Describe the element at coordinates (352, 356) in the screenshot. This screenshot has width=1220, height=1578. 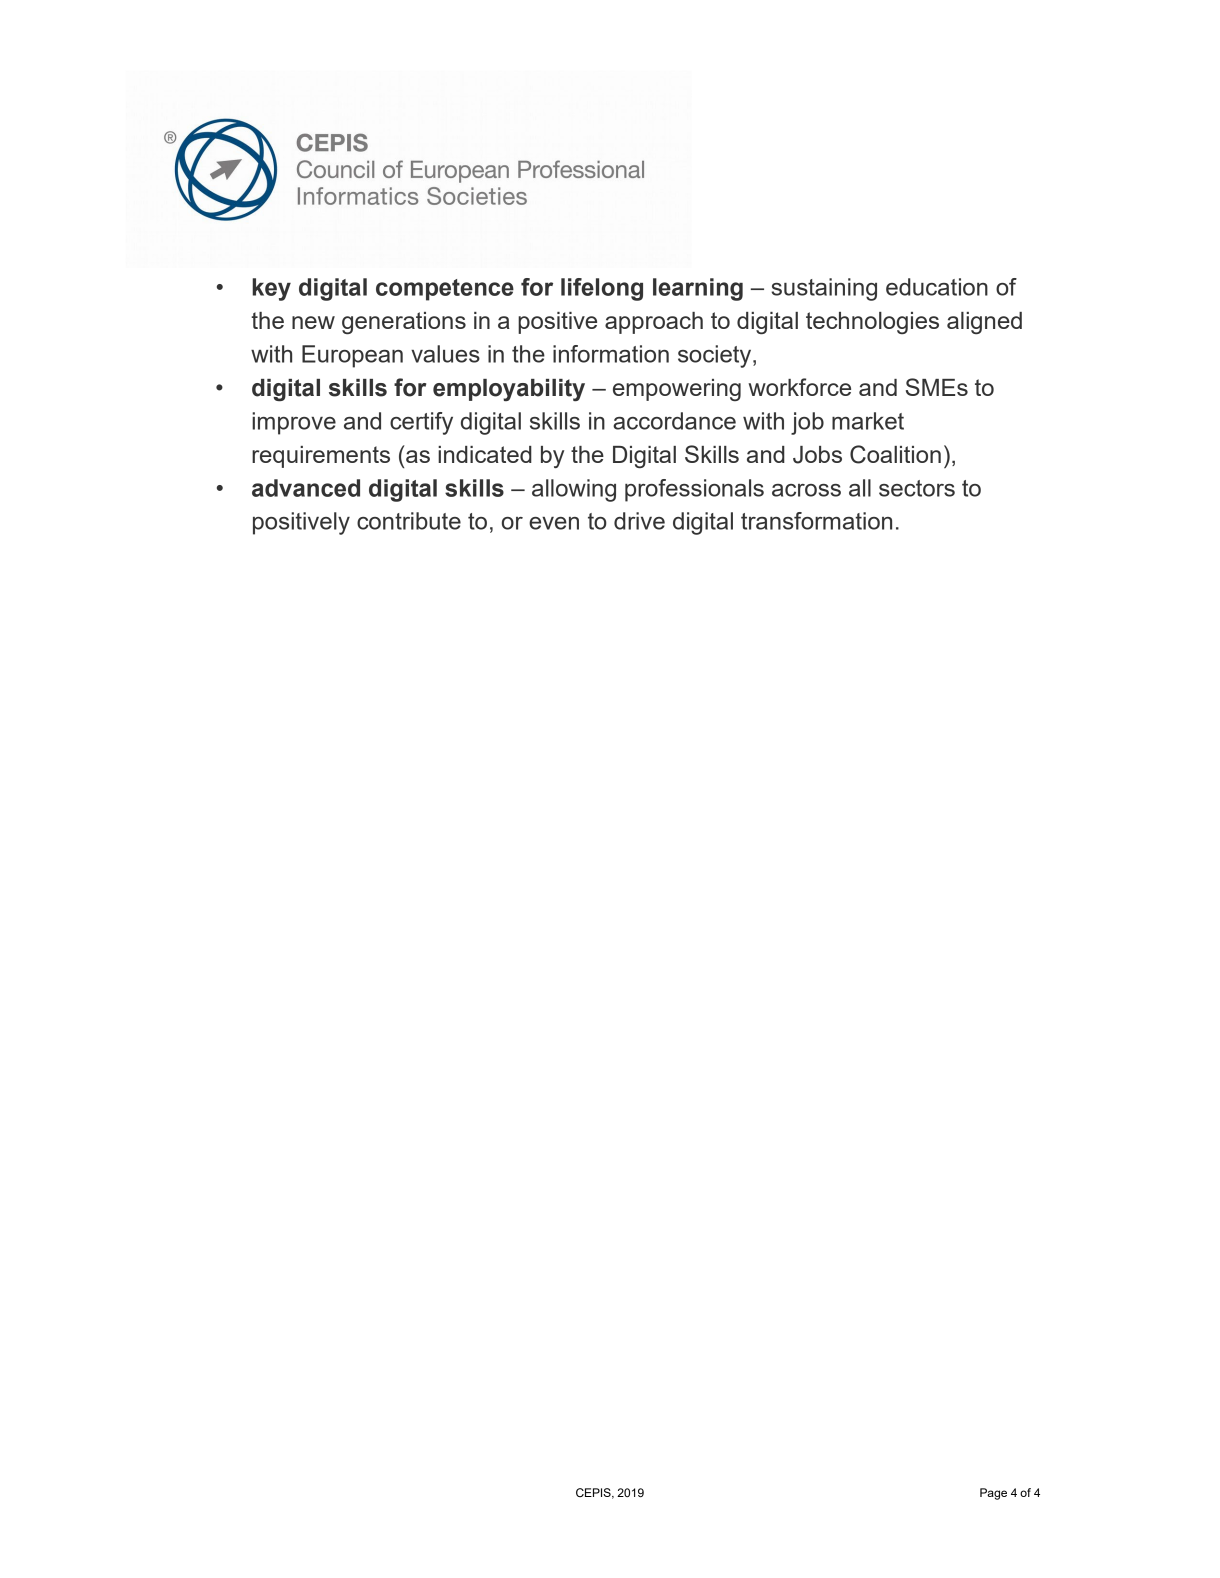
I see `European` at that location.
